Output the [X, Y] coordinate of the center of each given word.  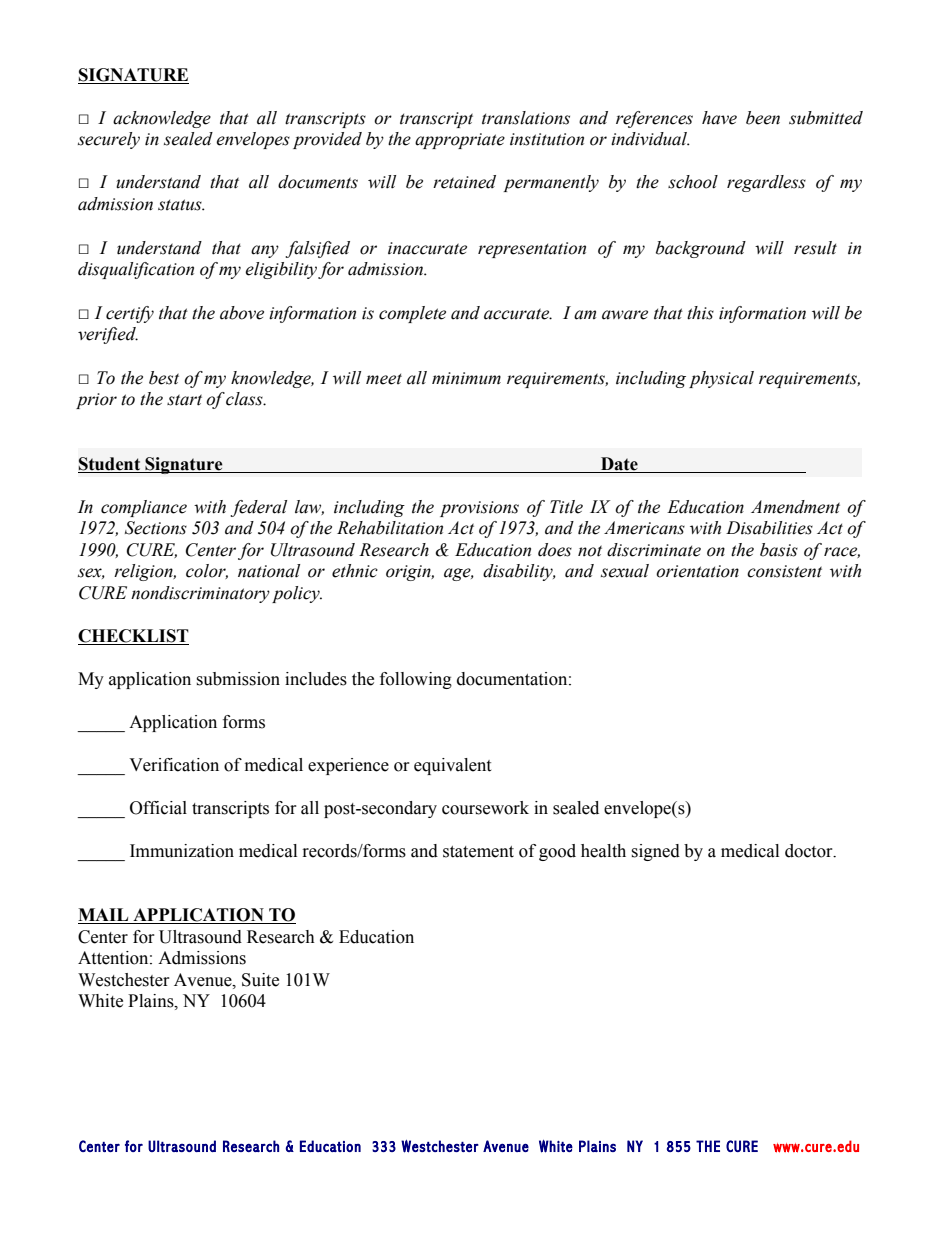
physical [721, 379]
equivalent [452, 766]
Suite [260, 980]
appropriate [460, 141]
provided [327, 140]
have [719, 118]
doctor [810, 851]
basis [779, 550]
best [164, 378]
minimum [466, 378]
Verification [174, 765]
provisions [479, 509]
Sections [156, 528]
